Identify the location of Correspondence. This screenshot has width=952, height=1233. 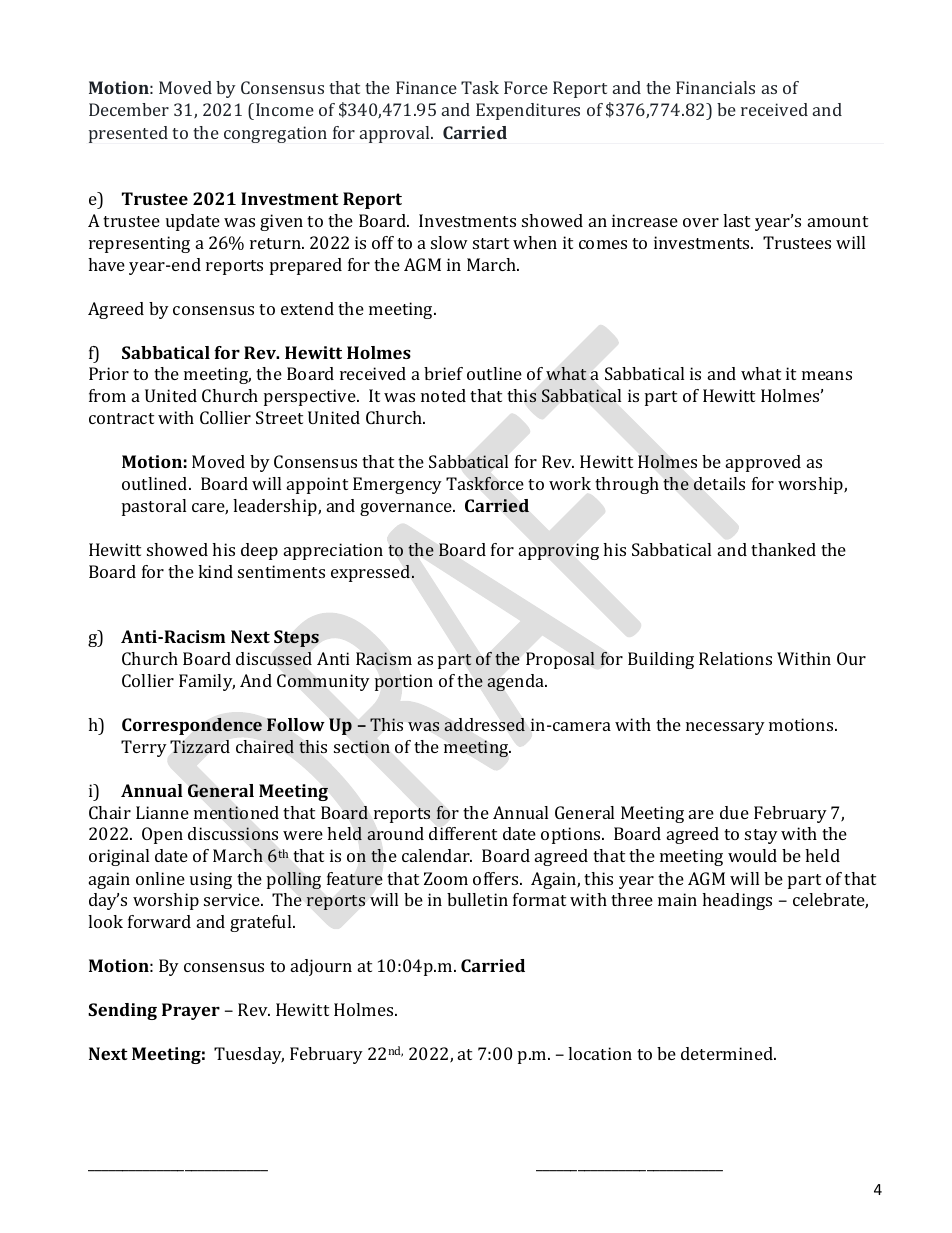
(192, 726).
